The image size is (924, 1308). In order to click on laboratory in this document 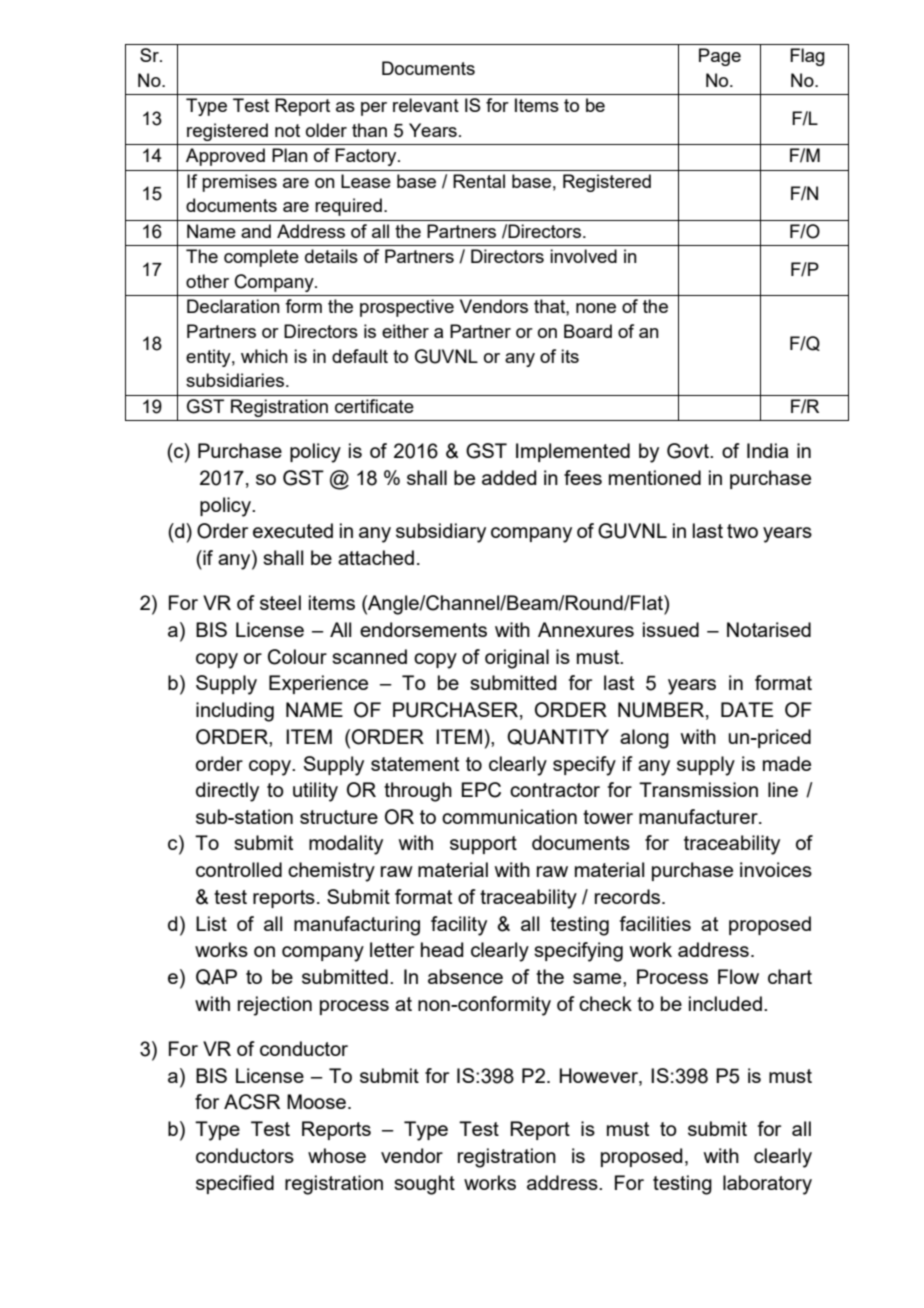, I will do `click(767, 1185)`.
